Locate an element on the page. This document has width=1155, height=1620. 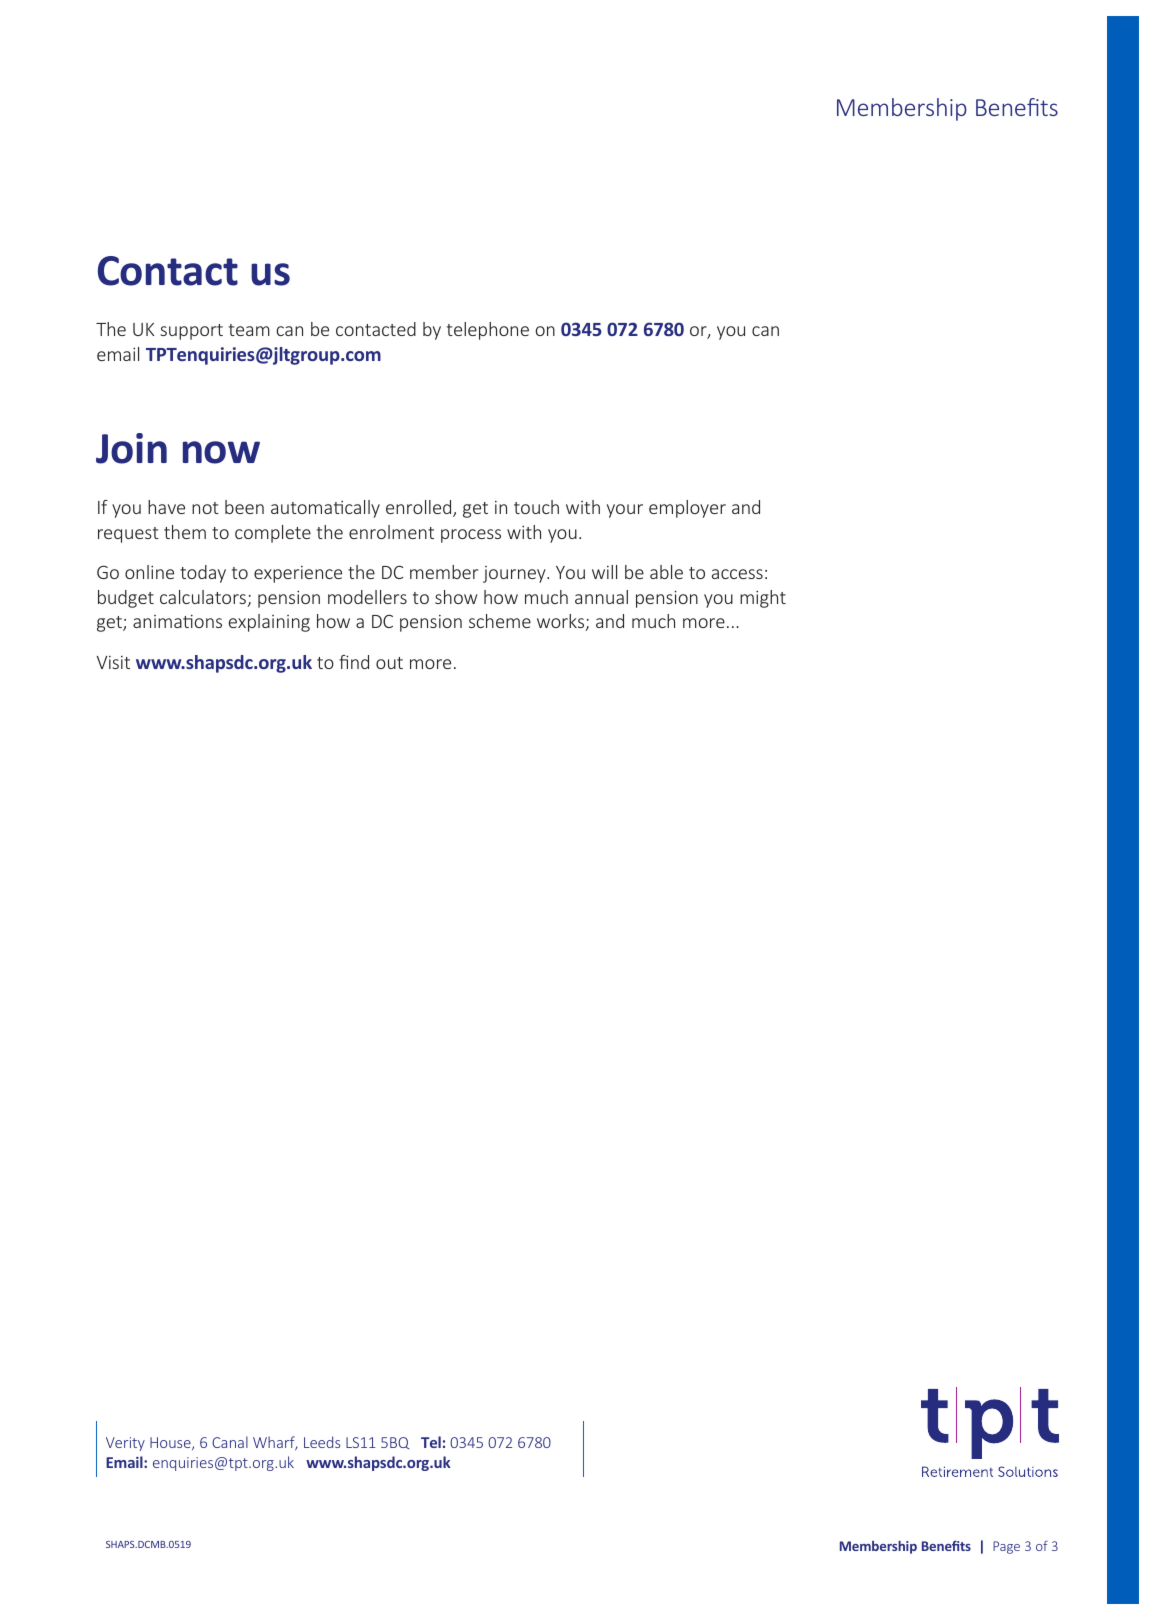
works is located at coordinates (562, 622).
